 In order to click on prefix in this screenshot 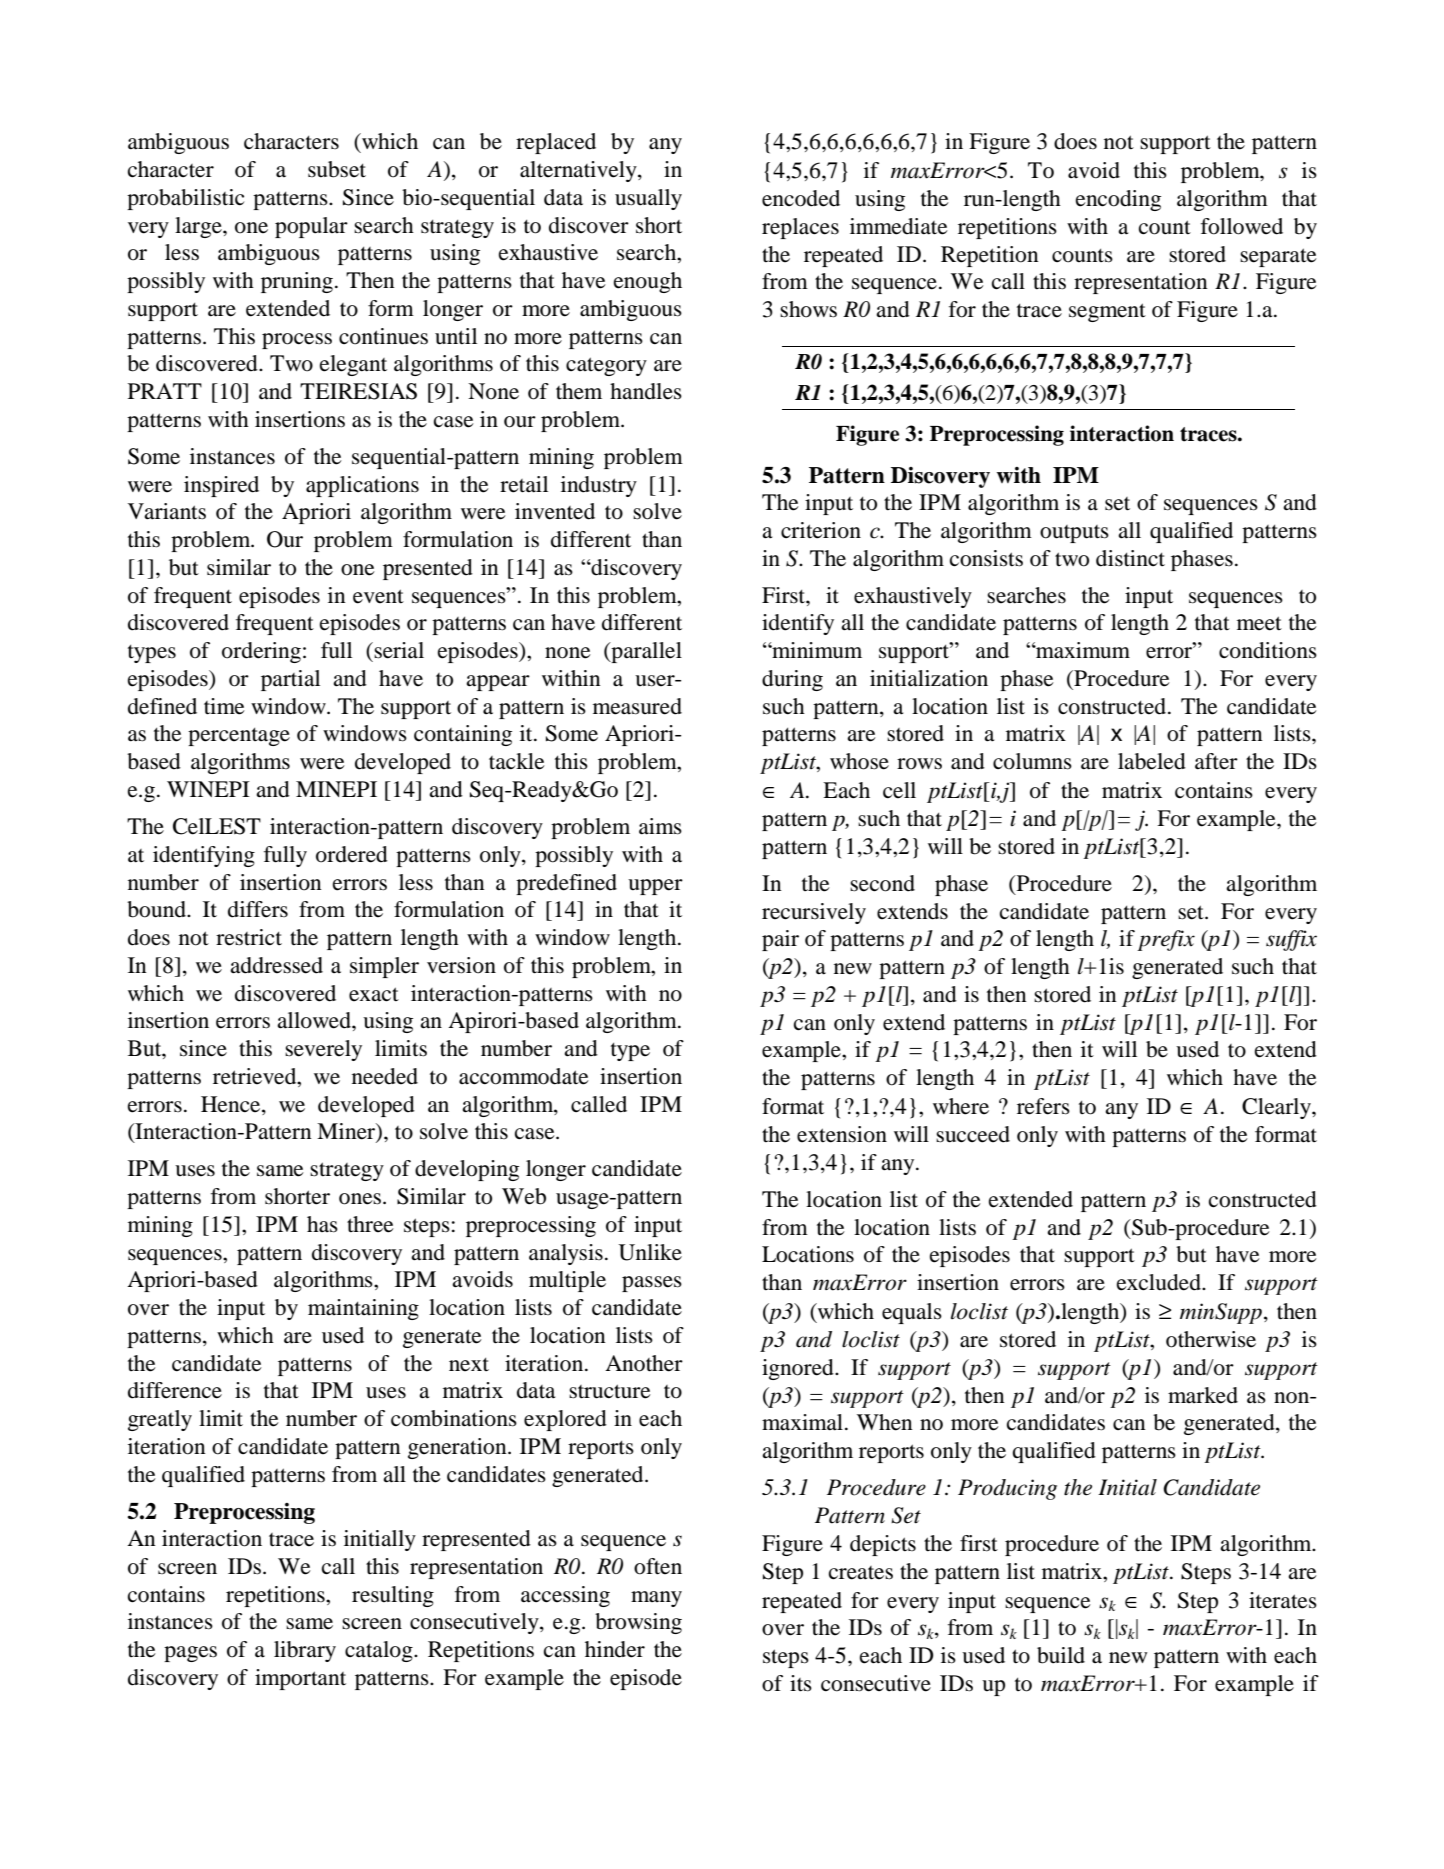, I will do `click(1166, 940)`.
